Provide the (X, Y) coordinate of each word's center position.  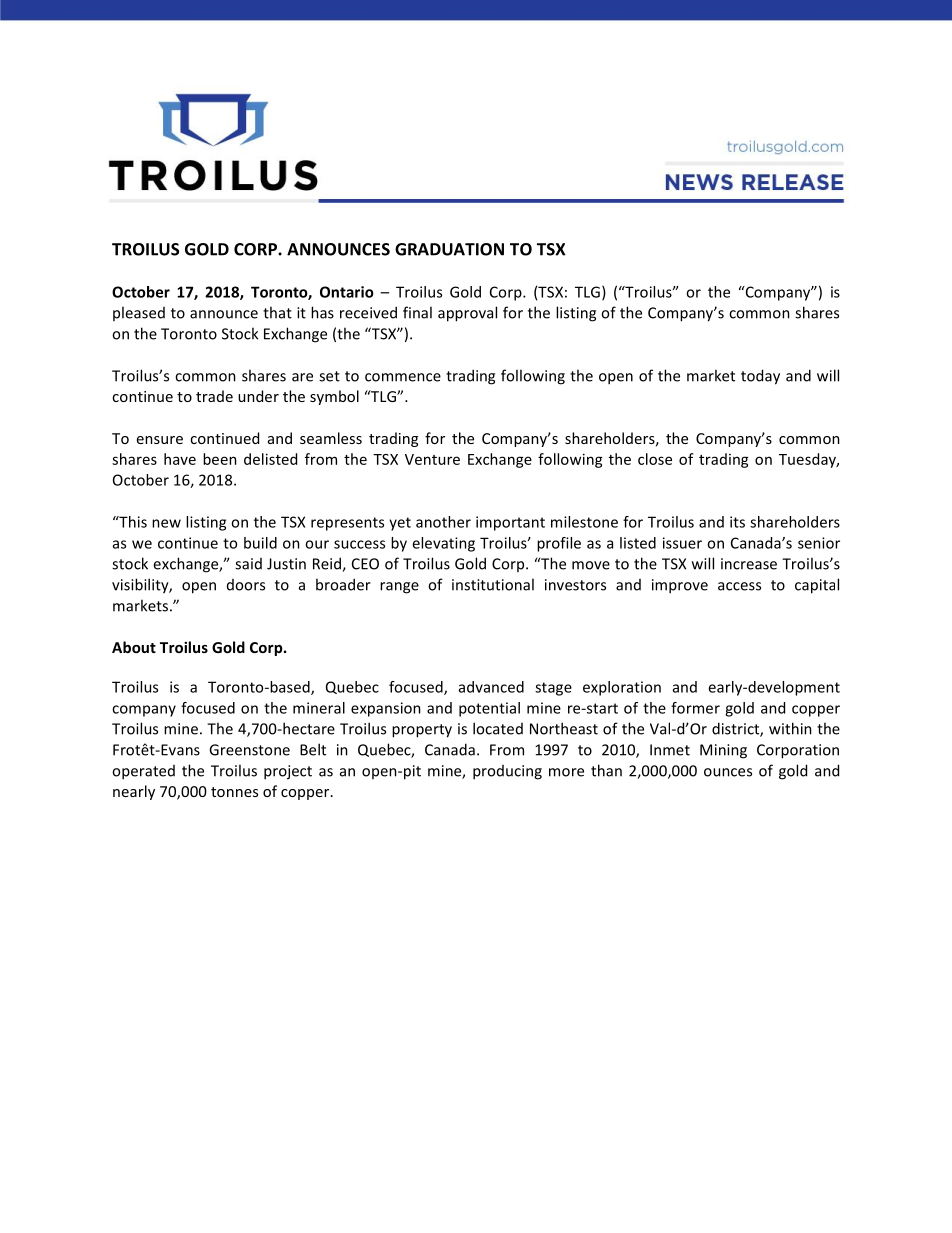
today (760, 377)
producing (507, 772)
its (737, 522)
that (277, 312)
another (443, 522)
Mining (723, 751)
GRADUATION (449, 249)
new (166, 523)
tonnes (234, 792)
